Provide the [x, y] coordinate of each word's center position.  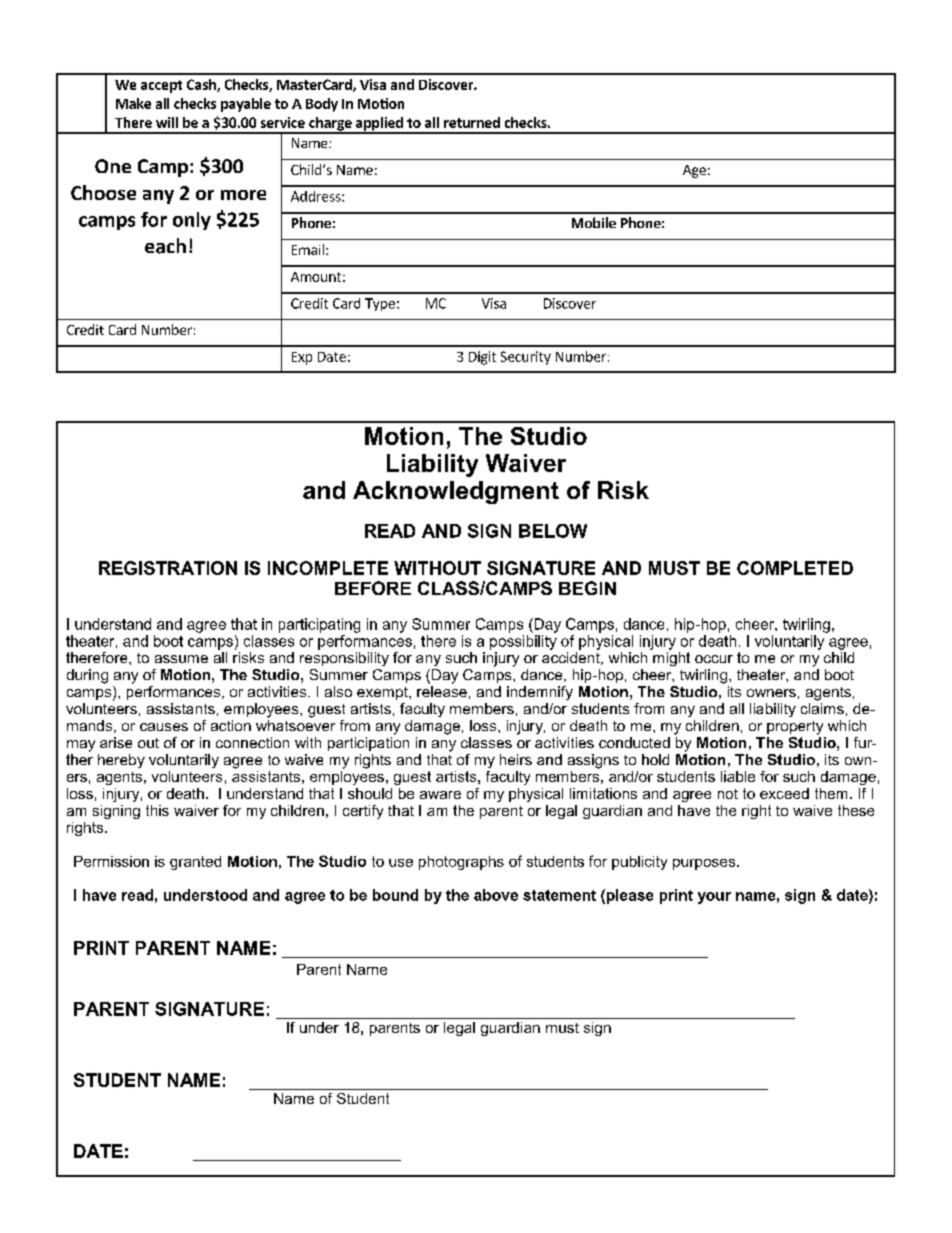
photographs [461, 863]
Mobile [594, 222]
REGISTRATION [168, 568]
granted [195, 863]
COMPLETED [795, 568]
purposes [705, 864]
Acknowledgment [456, 492]
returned [472, 122]
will [167, 122]
